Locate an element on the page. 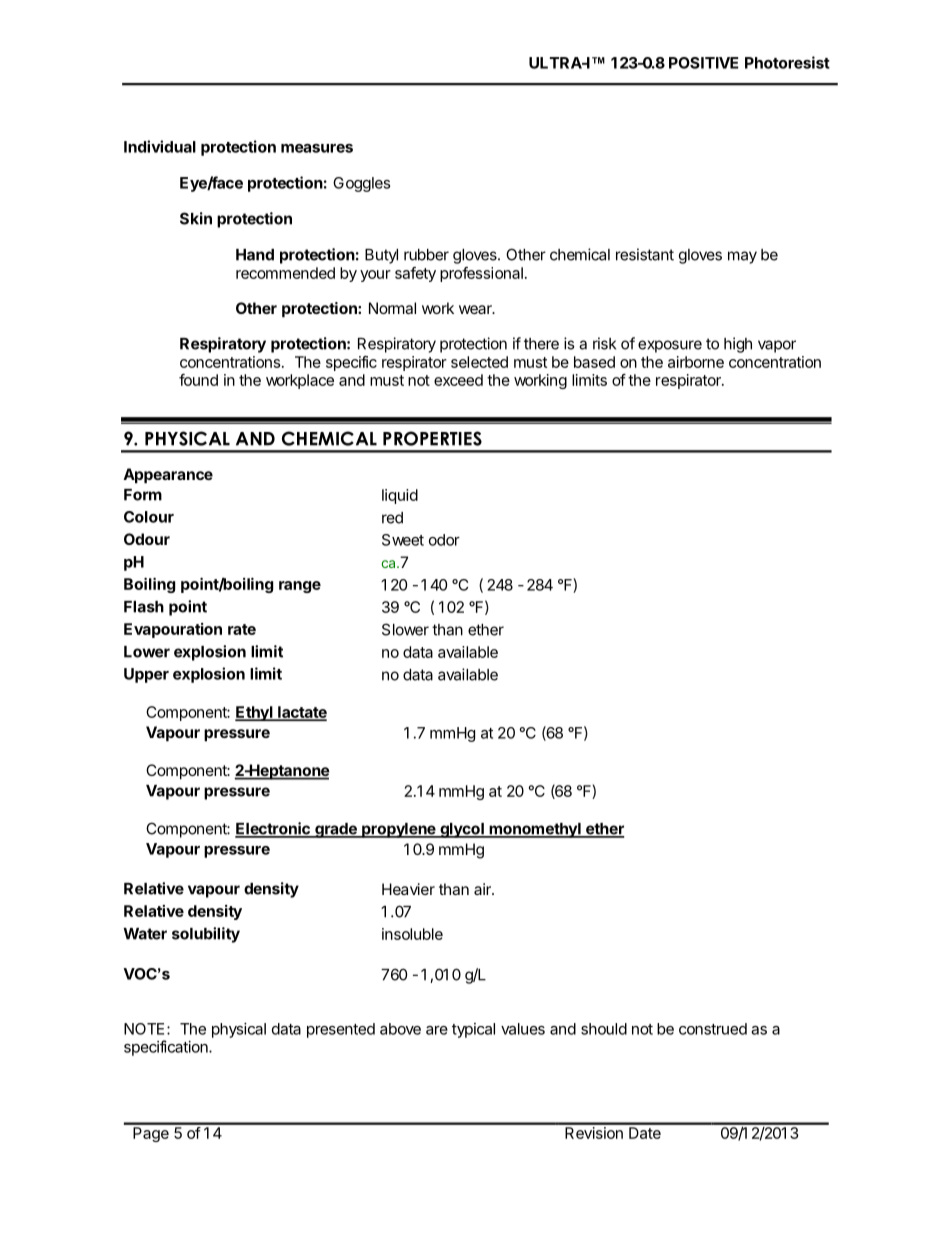  construed is located at coordinates (713, 1029).
